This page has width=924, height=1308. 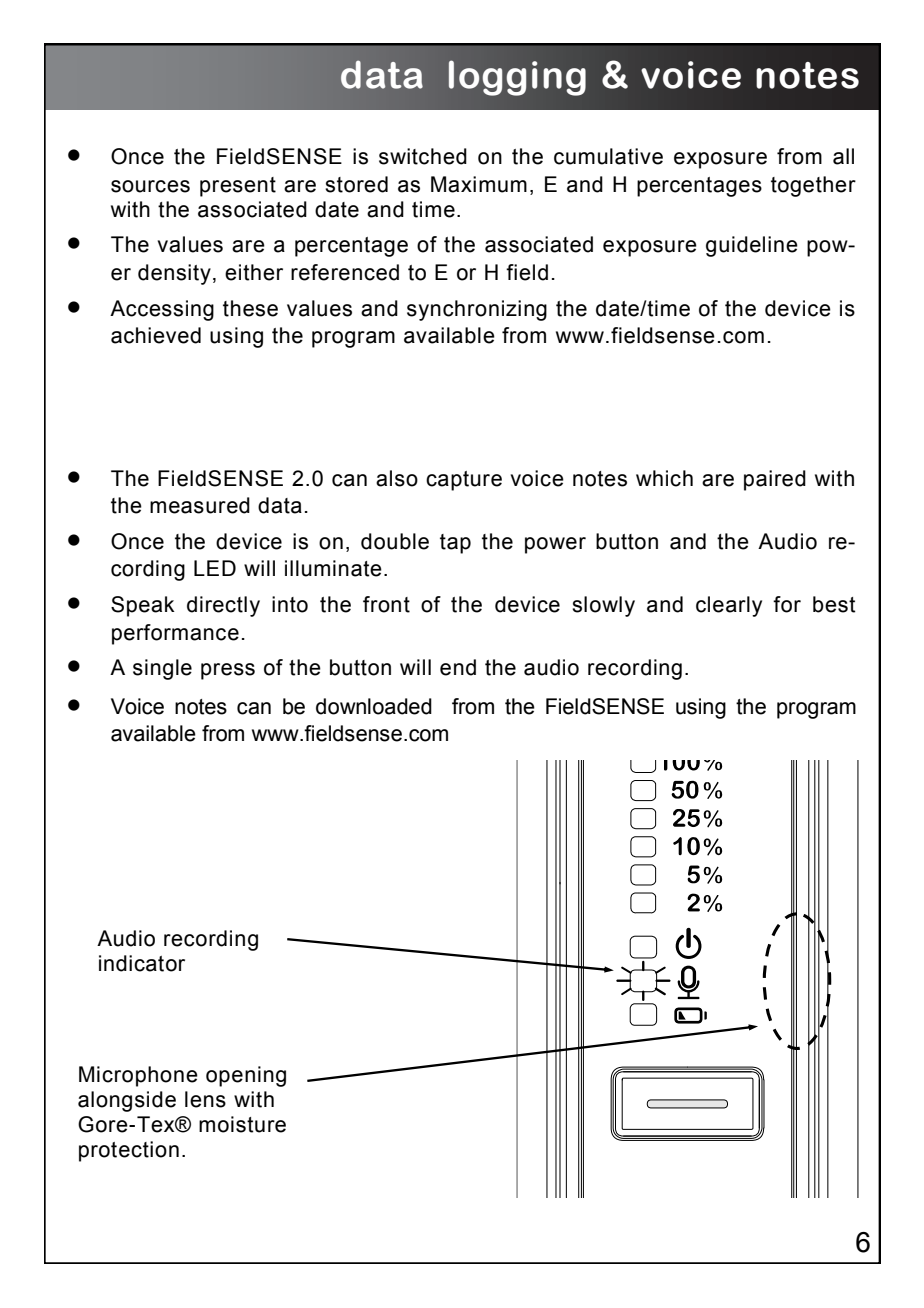 I want to click on synchronizing, so click(x=477, y=310).
